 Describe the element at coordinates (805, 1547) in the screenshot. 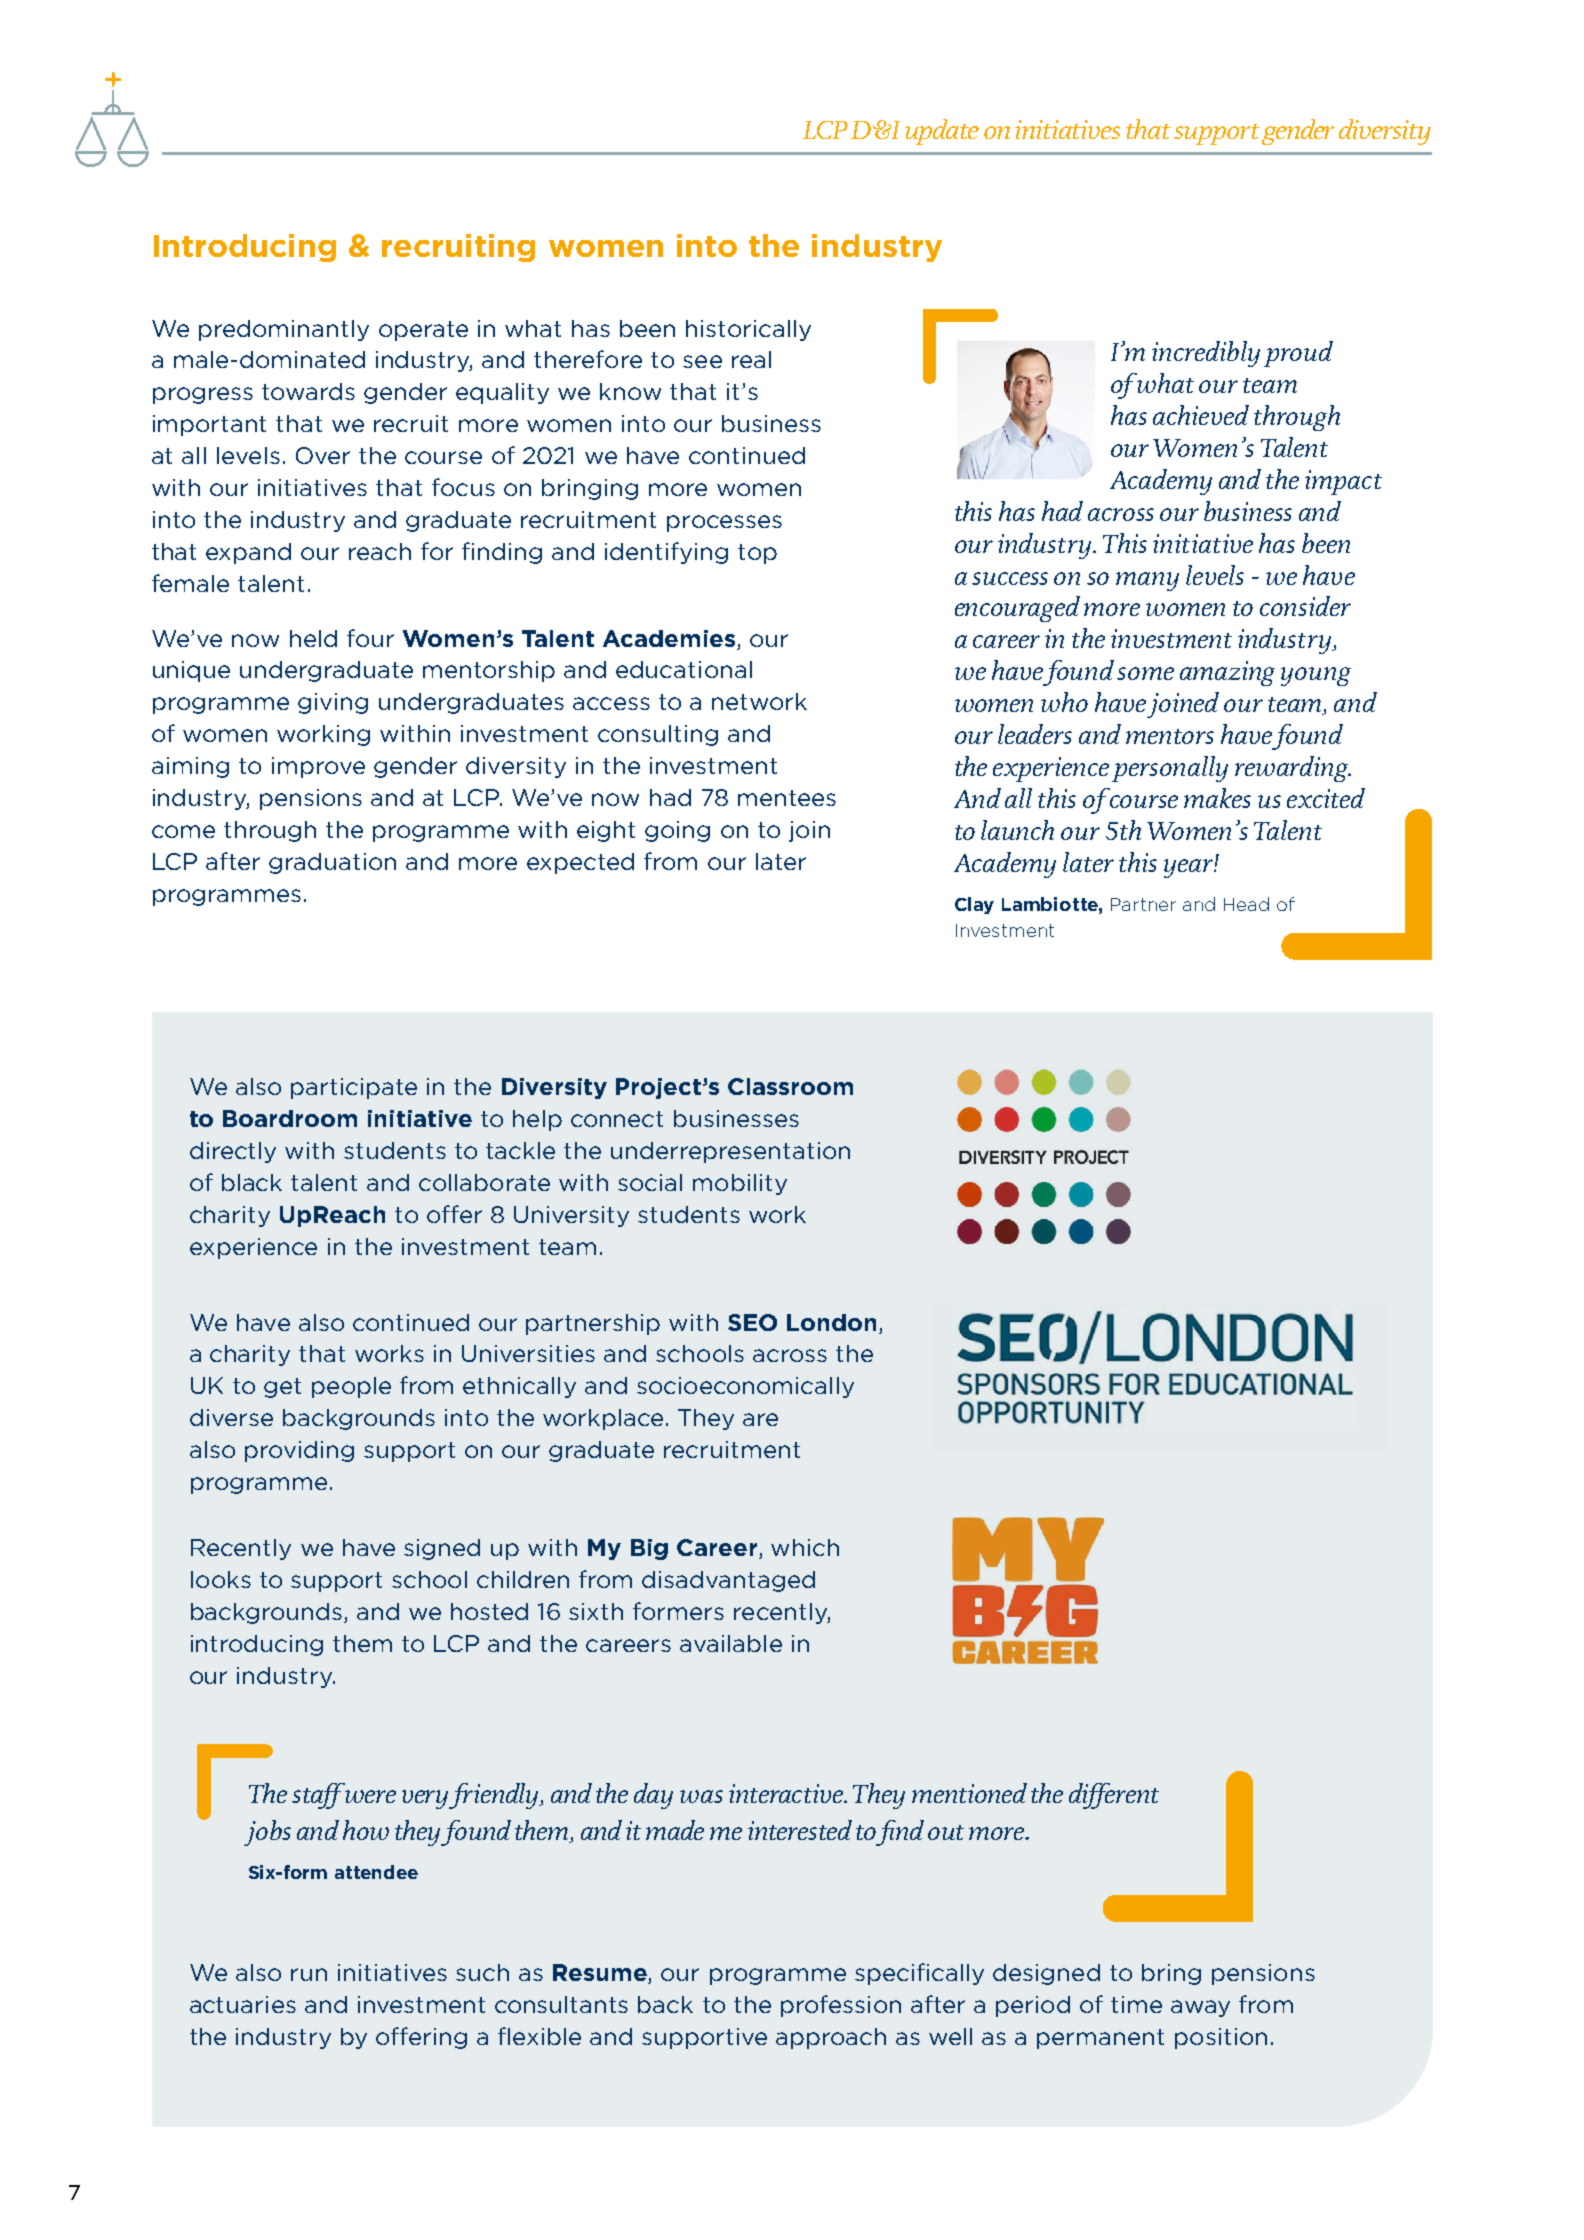

I see `which` at that location.
